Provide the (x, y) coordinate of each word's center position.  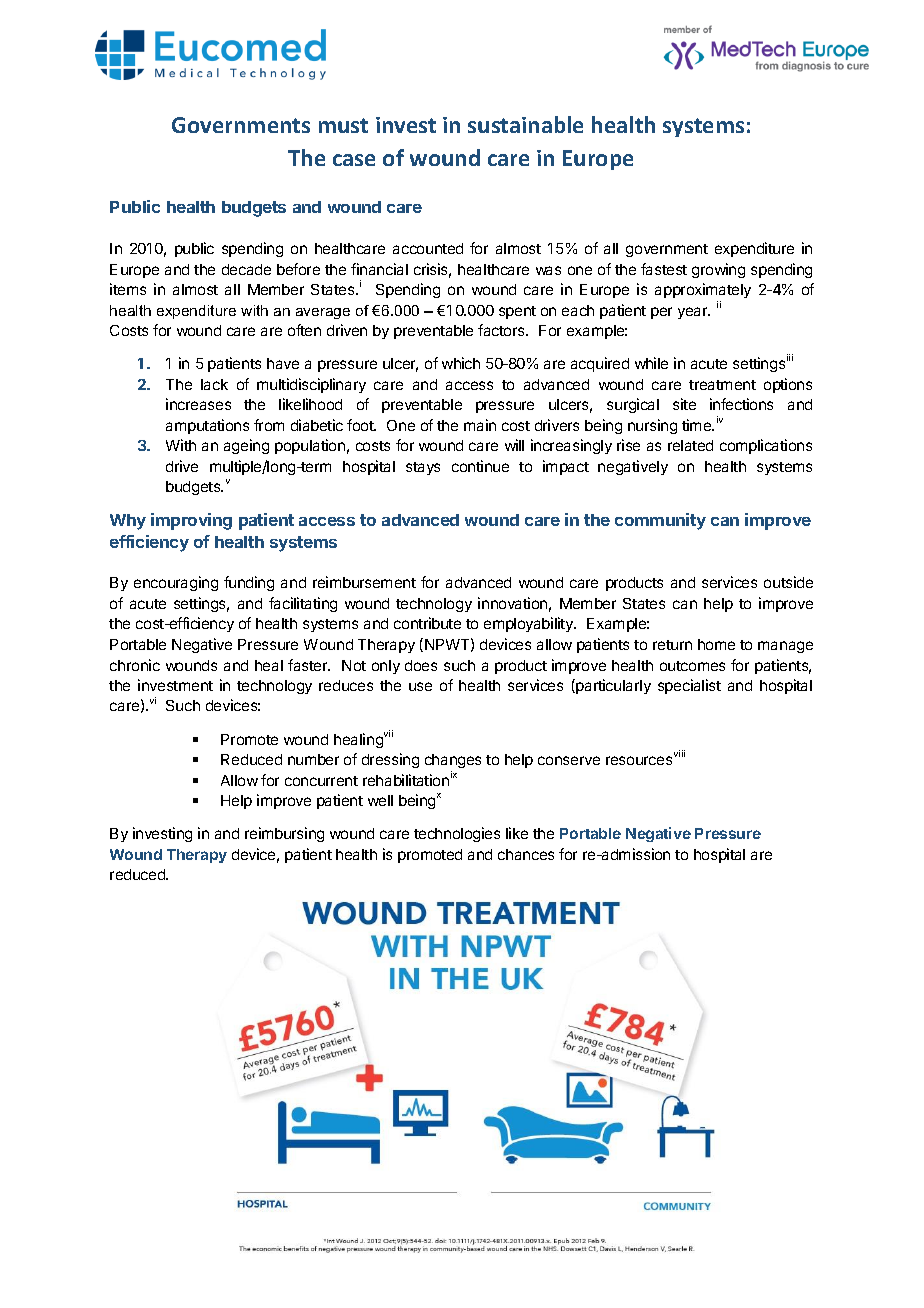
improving (191, 521)
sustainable (525, 124)
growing (718, 270)
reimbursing (284, 834)
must (343, 125)
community (660, 521)
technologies (457, 834)
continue (480, 466)
